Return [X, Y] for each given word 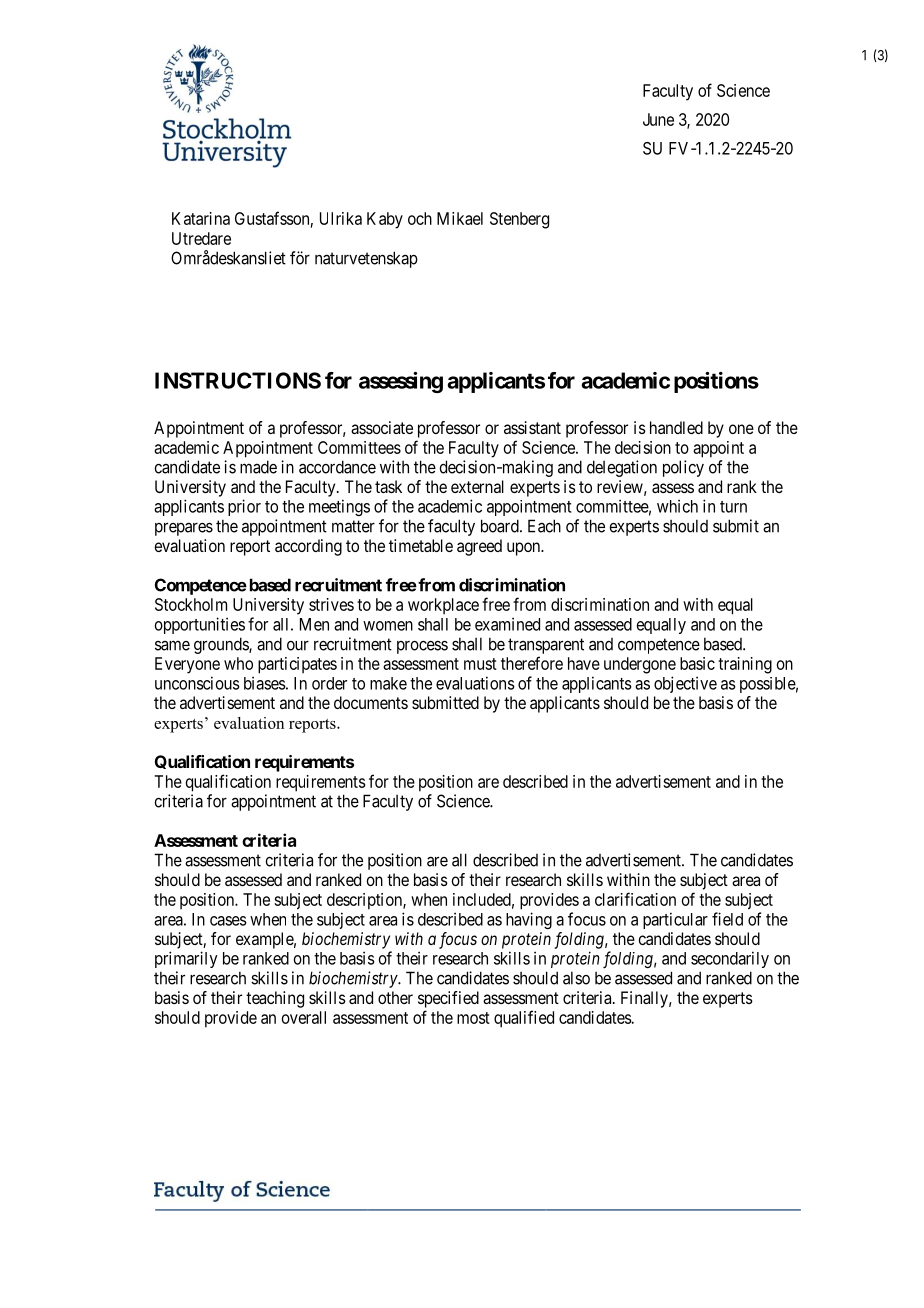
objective [685, 684]
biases [265, 683]
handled [676, 427]
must [480, 664]
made [258, 467]
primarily [186, 959]
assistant [532, 427]
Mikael [460, 218]
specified [448, 999]
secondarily [730, 959]
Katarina [201, 218]
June [658, 119]
